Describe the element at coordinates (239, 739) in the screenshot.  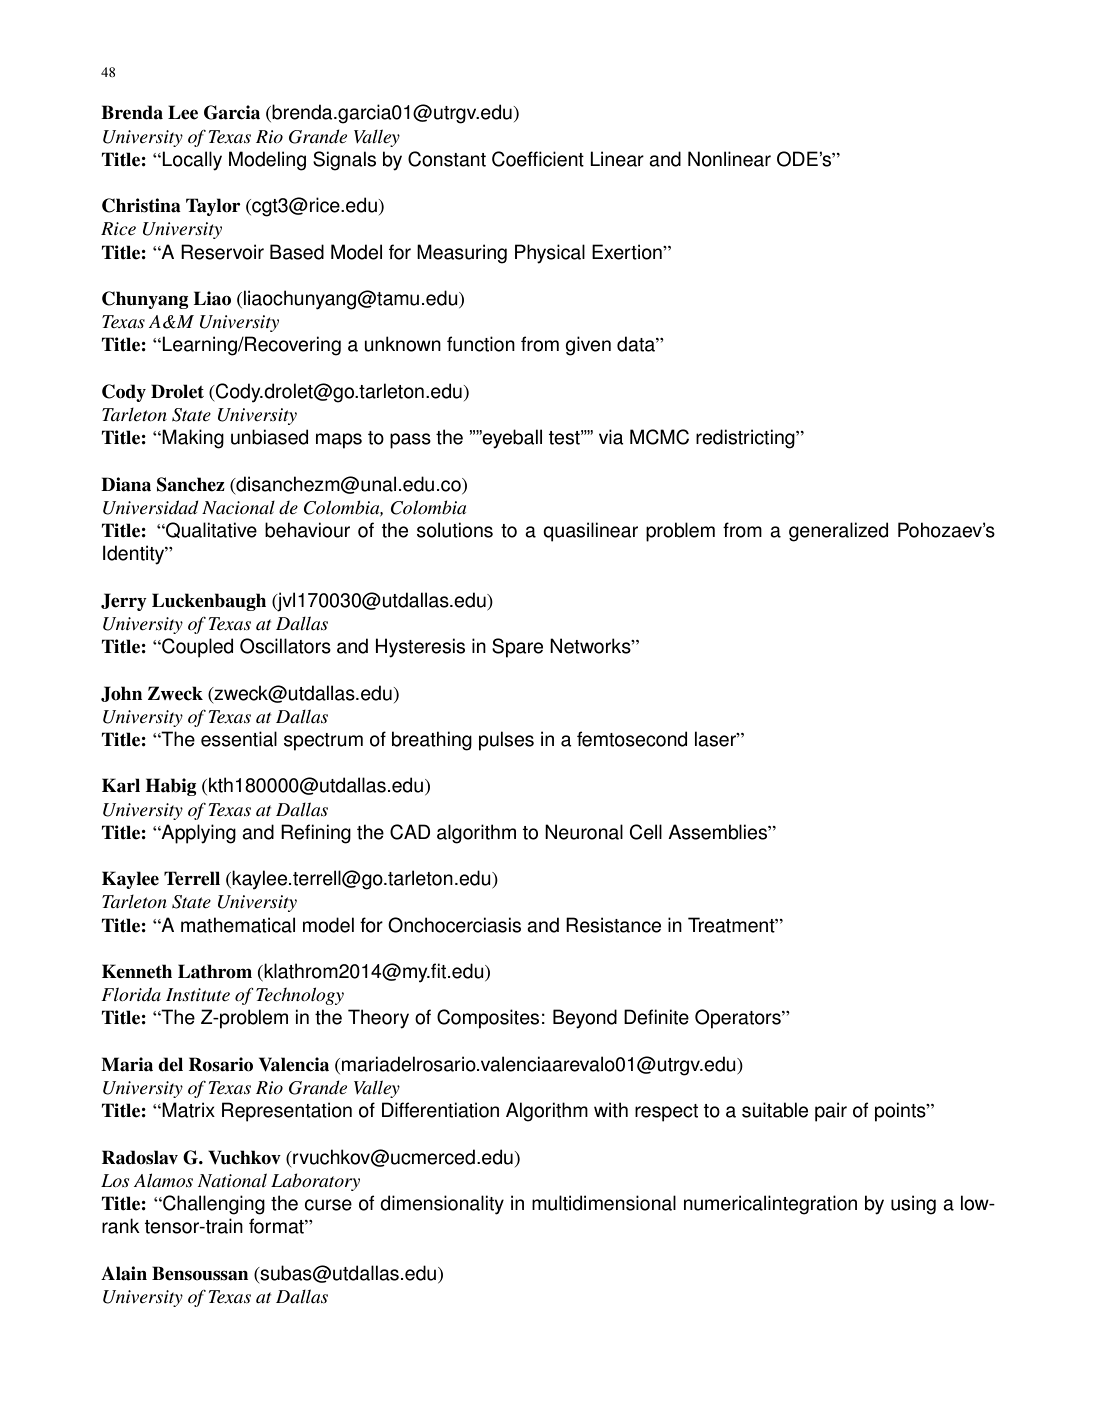
I see `essential` at that location.
